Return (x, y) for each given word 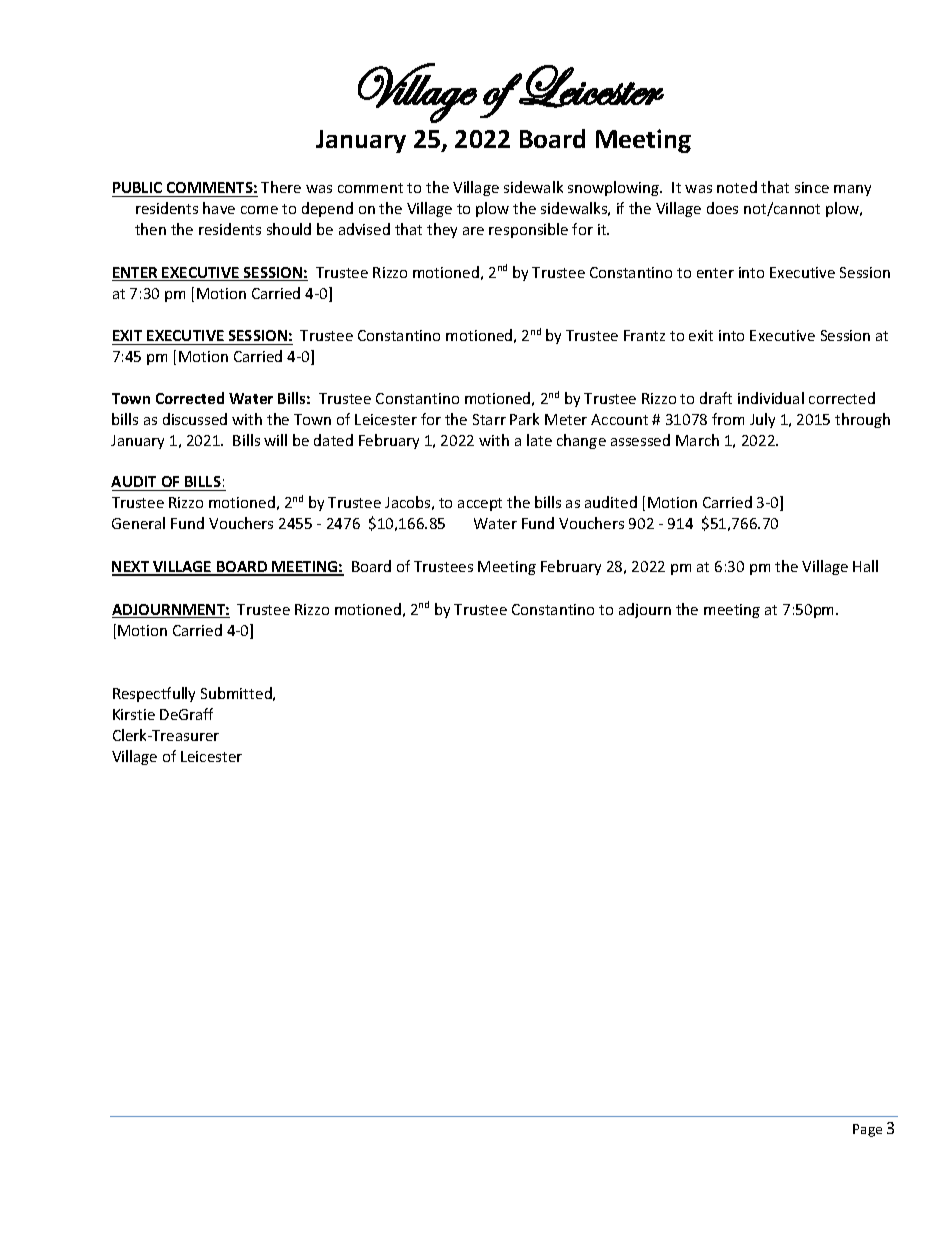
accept (480, 504)
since (812, 187)
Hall (865, 566)
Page (867, 1130)
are (473, 231)
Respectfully (154, 694)
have (219, 208)
